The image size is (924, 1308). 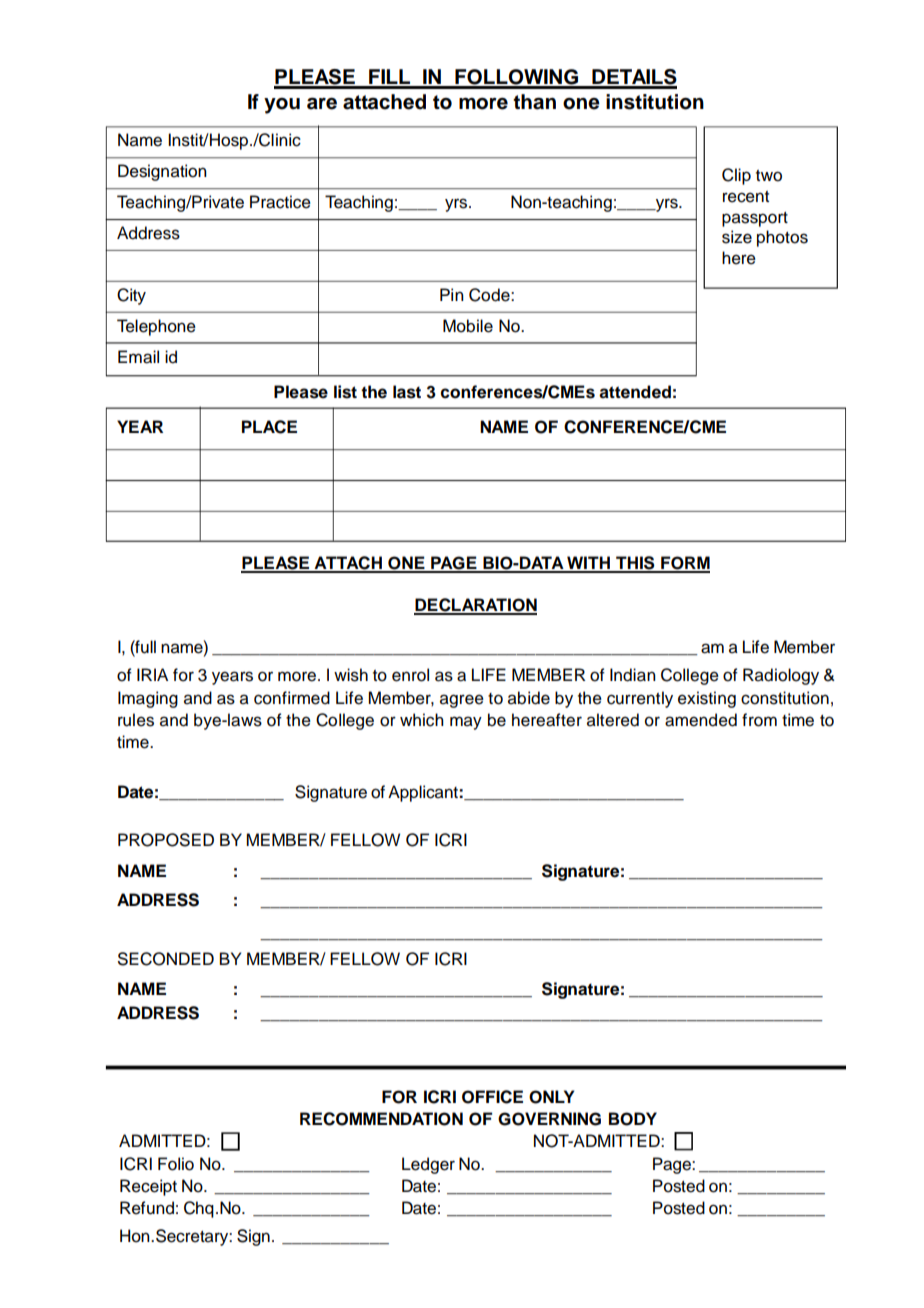 What do you see at coordinates (410, 675) in the screenshot?
I see `enrol` at bounding box center [410, 675].
